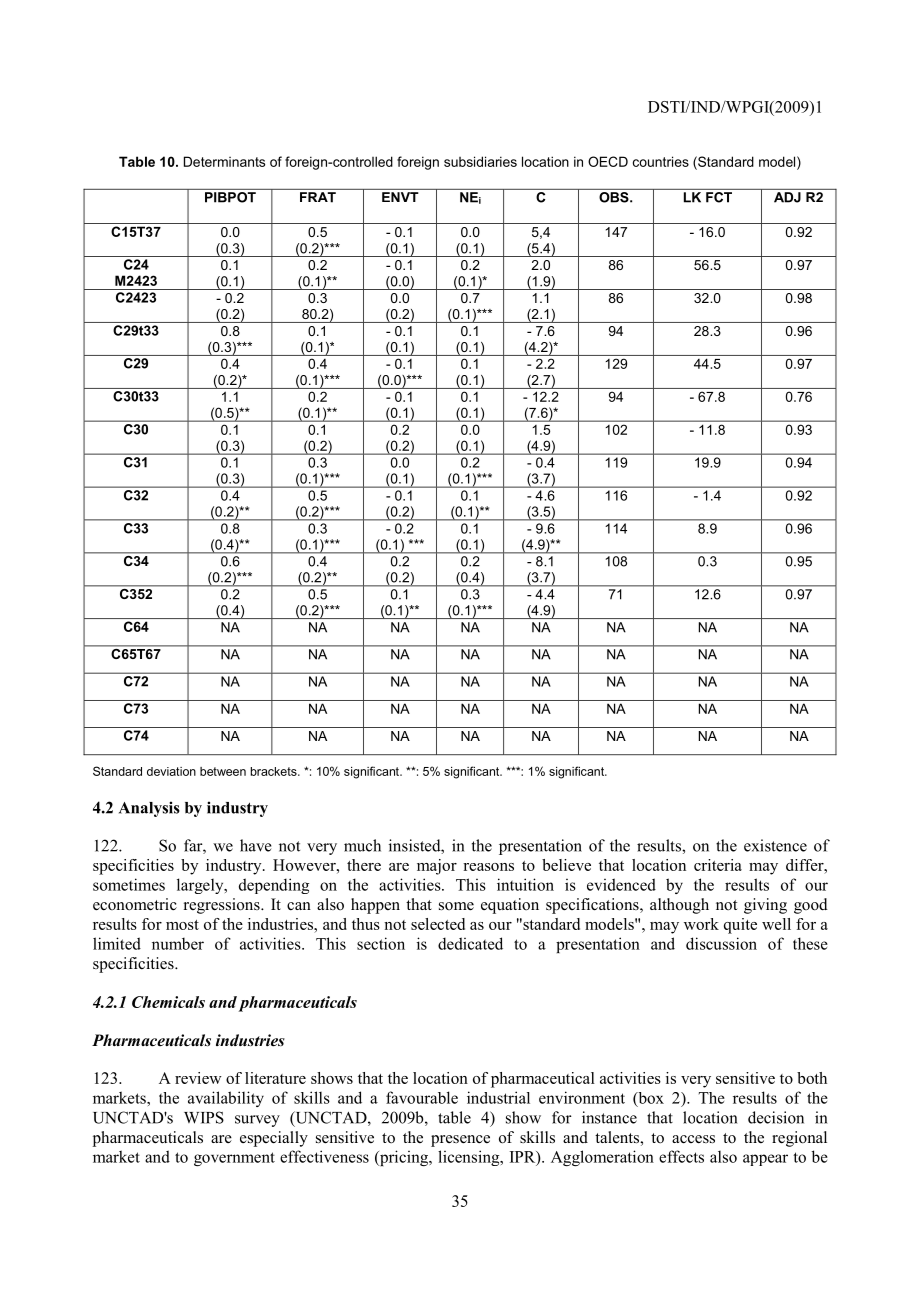  What do you see at coordinates (787, 197) in the screenshot?
I see `ADJ` at bounding box center [787, 197].
